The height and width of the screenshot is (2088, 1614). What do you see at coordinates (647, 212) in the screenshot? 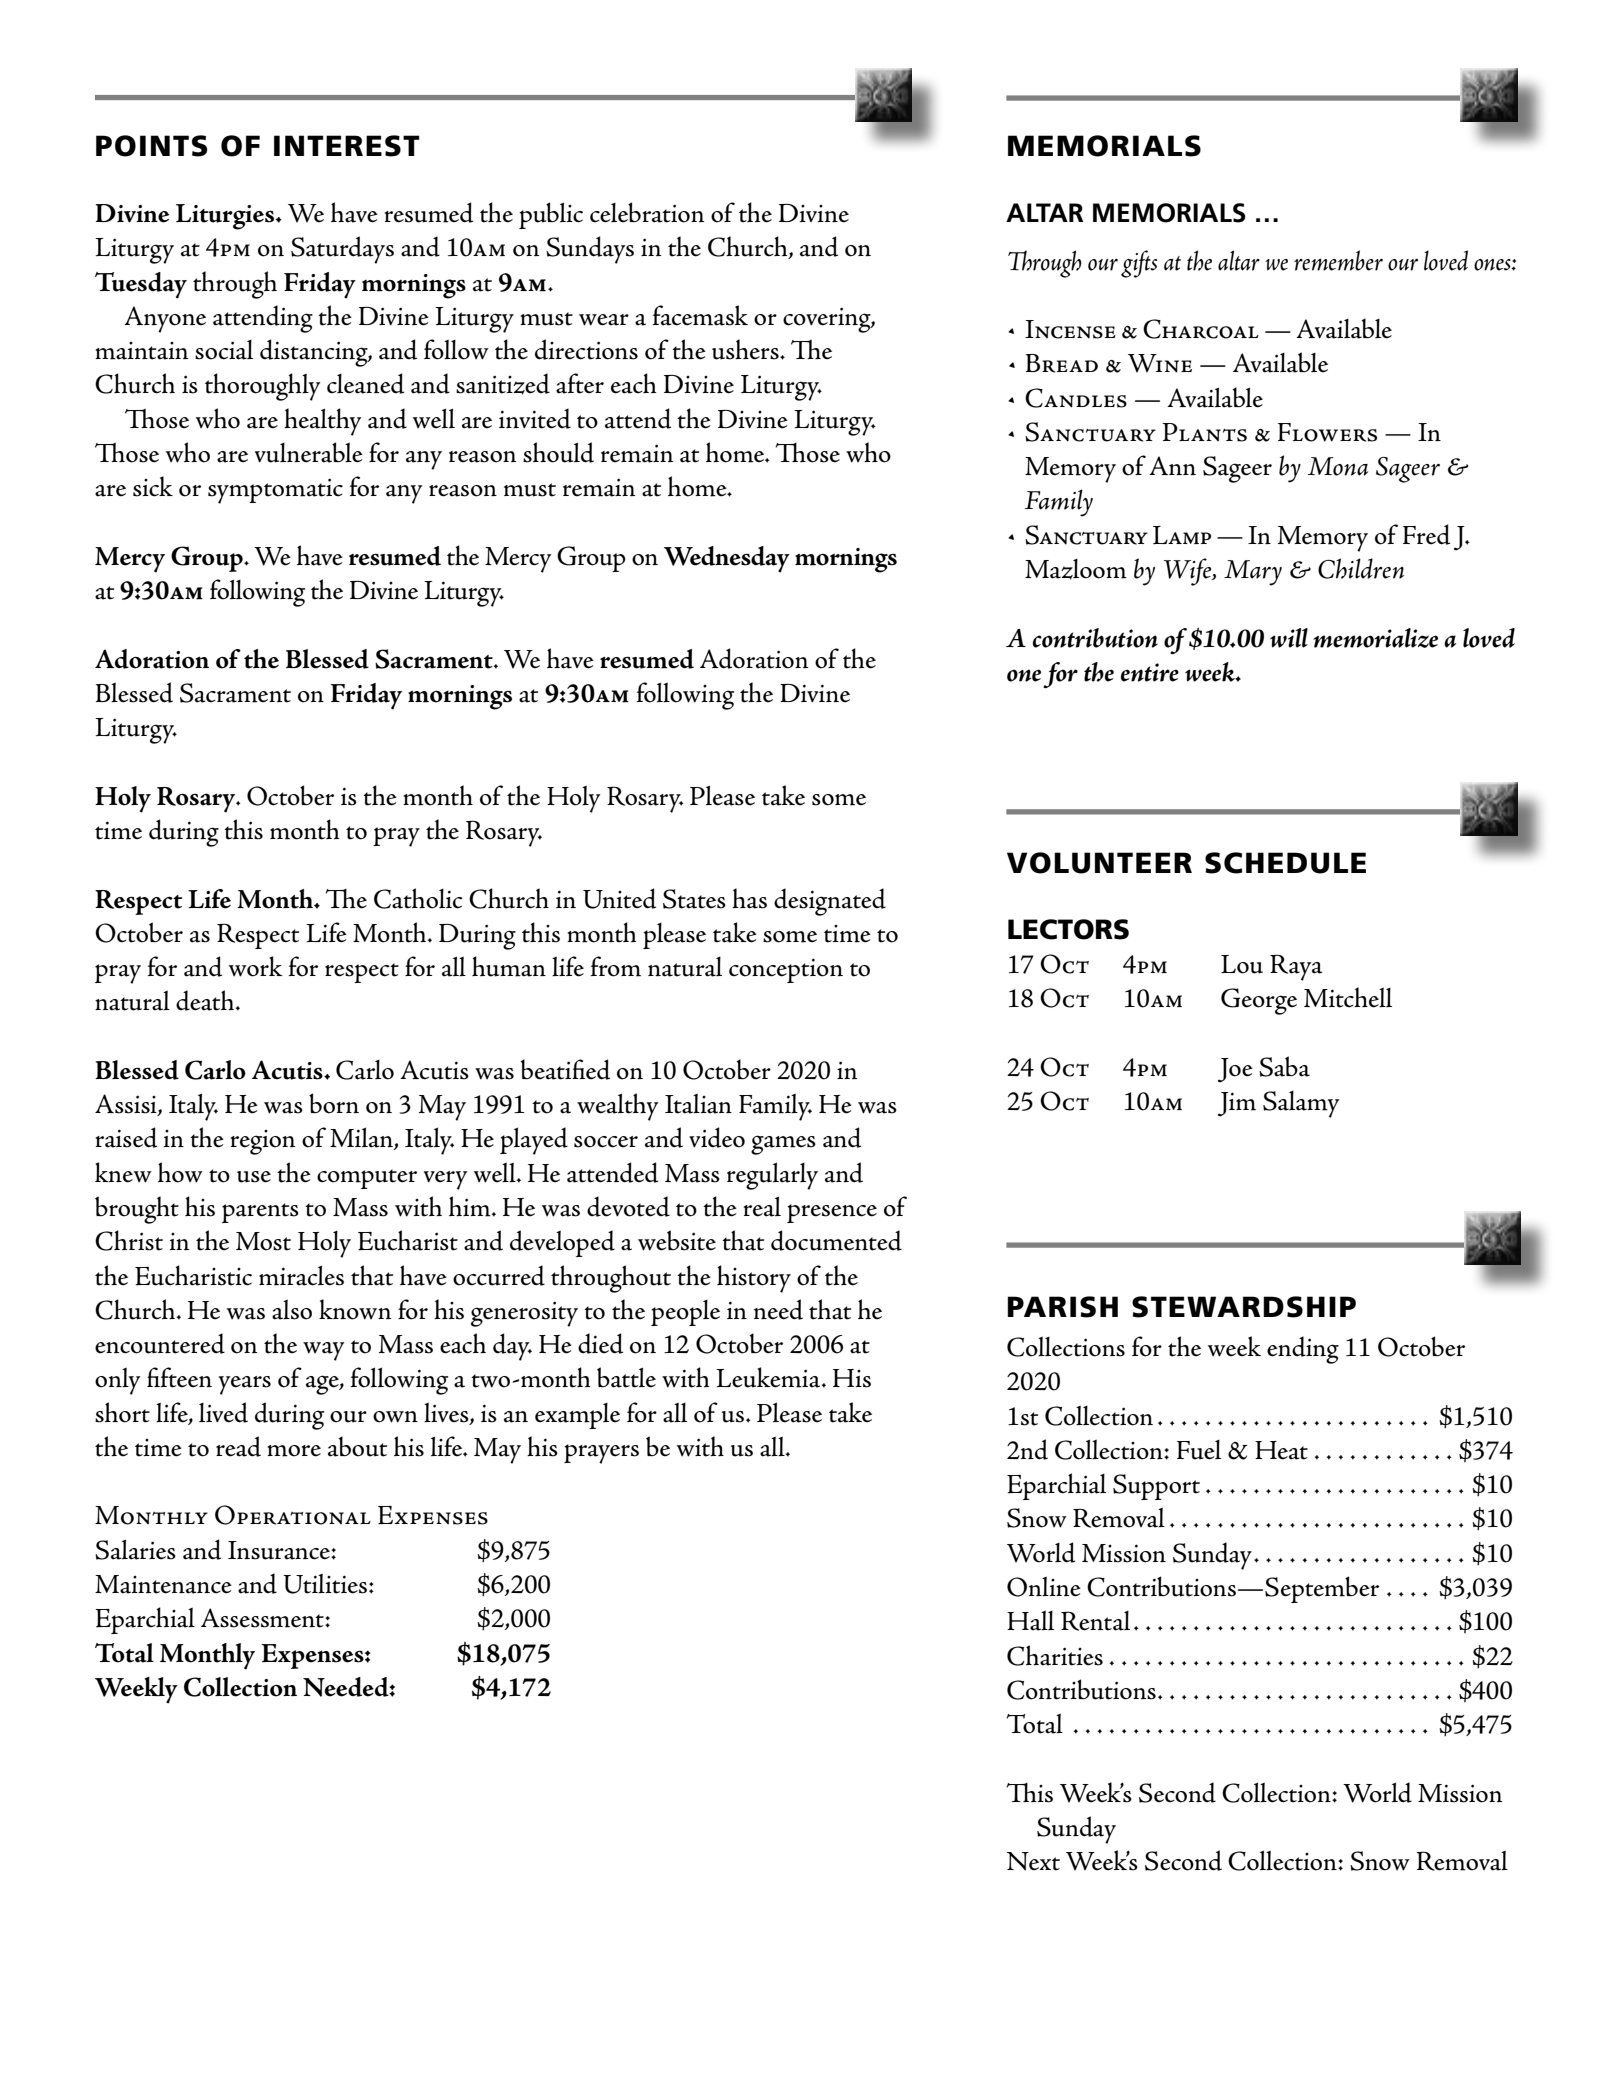
I see `celebration` at bounding box center [647, 212].
